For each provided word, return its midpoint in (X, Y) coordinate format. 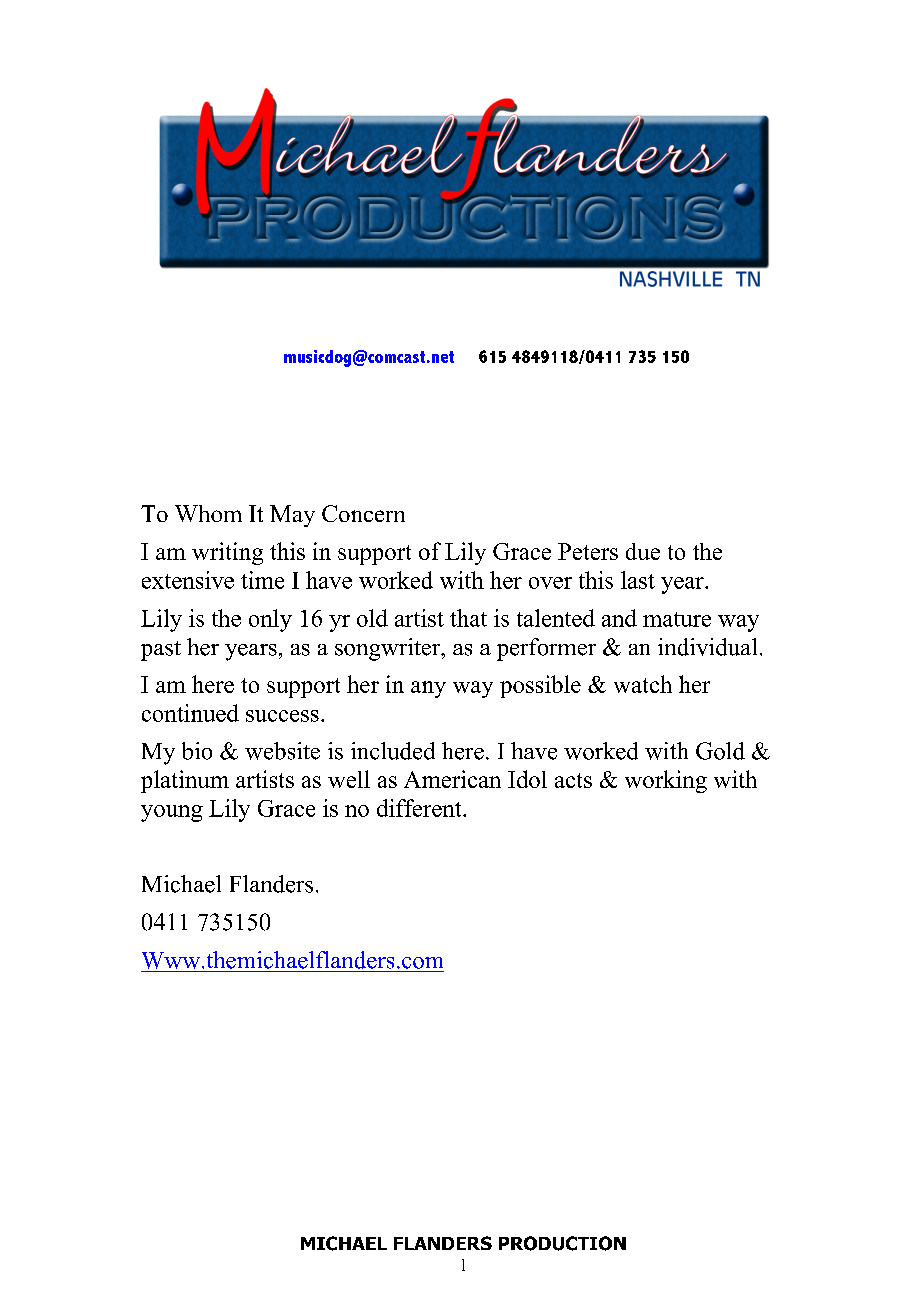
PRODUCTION (562, 1243)
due (643, 551)
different (420, 808)
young (172, 813)
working (666, 781)
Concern (363, 513)
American (452, 779)
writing (227, 553)
